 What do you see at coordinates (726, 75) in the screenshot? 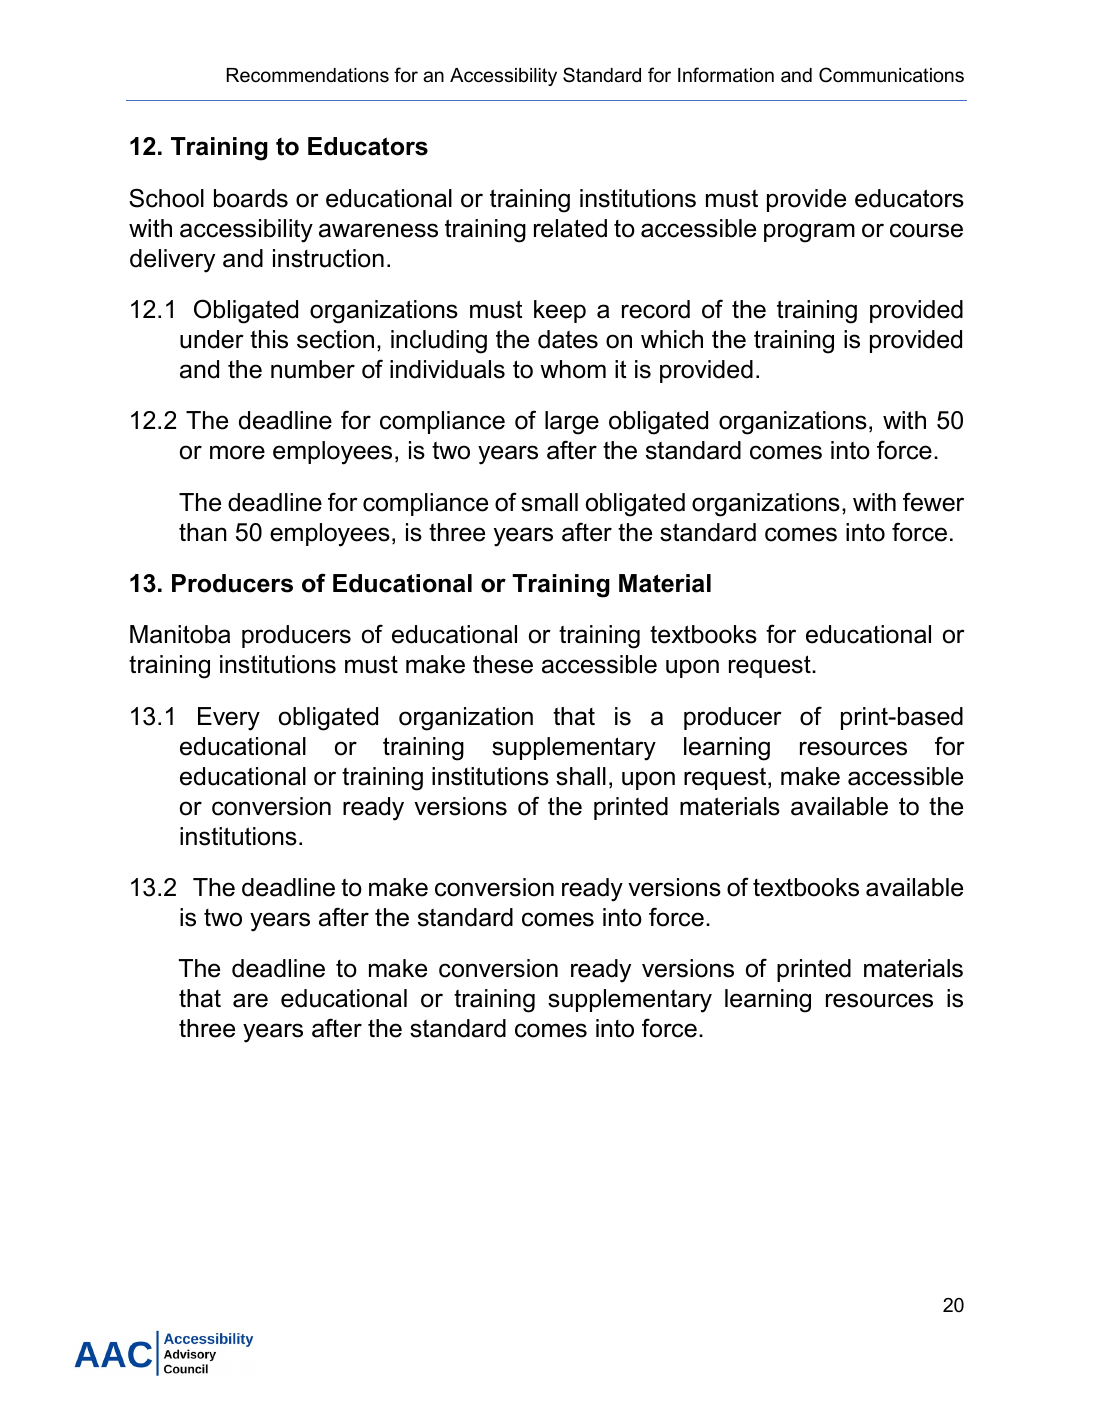
I see `Information` at bounding box center [726, 75].
